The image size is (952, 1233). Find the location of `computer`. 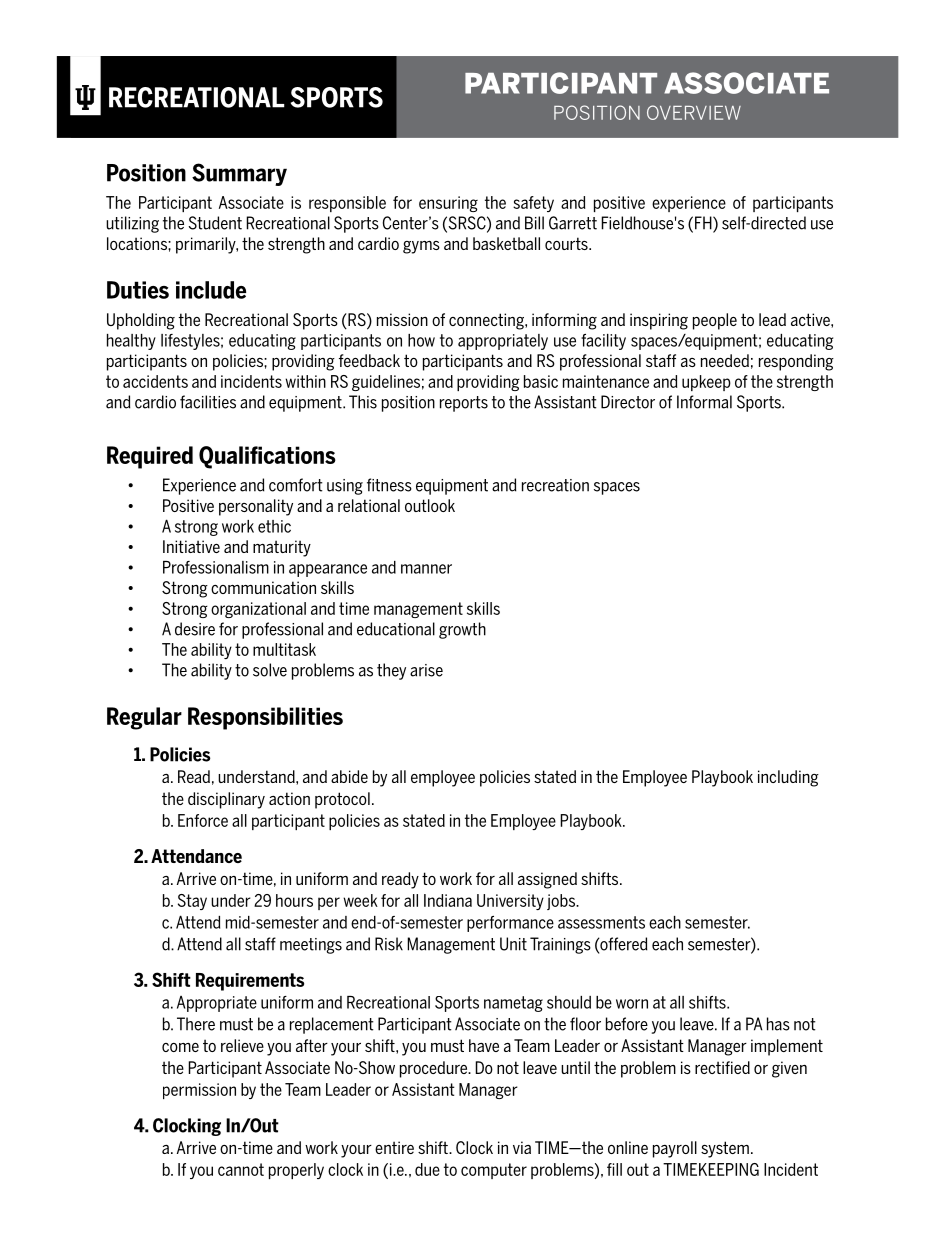

computer is located at coordinates (494, 1171).
